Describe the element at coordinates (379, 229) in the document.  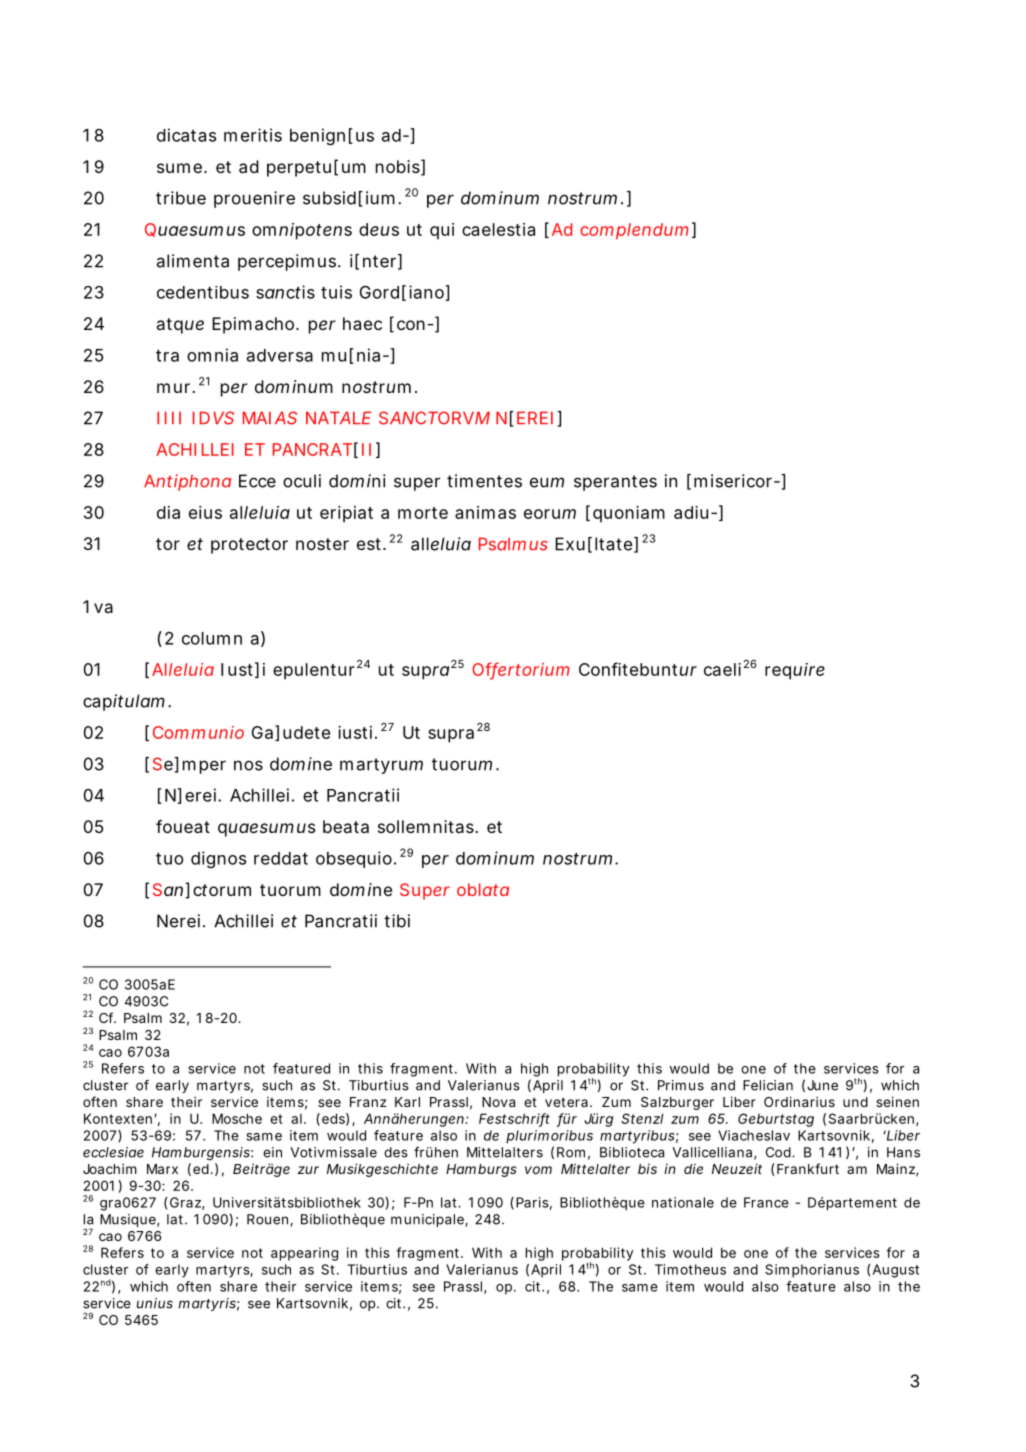
I see `deus` at that location.
